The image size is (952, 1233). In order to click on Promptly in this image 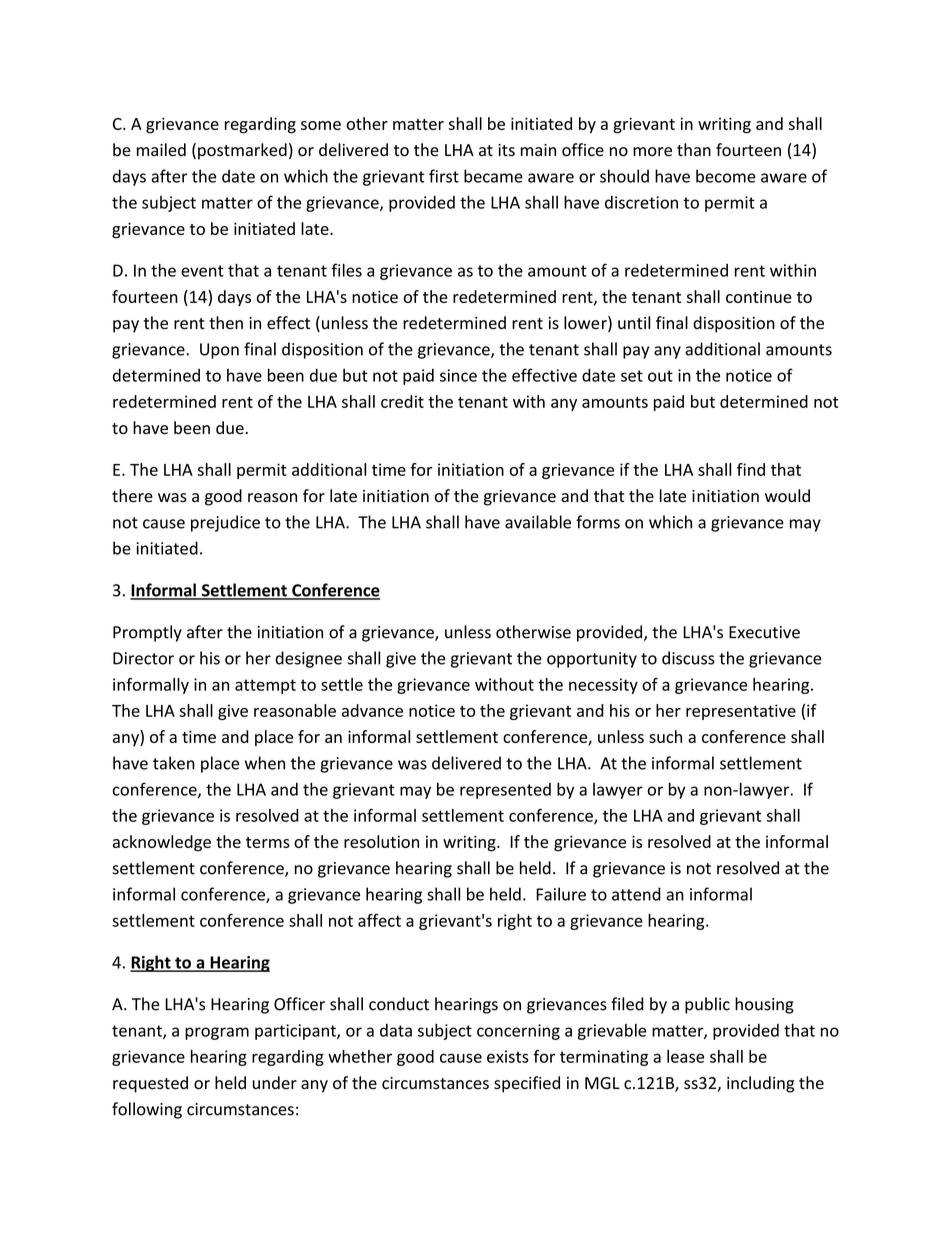, I will do `click(147, 633)`.
